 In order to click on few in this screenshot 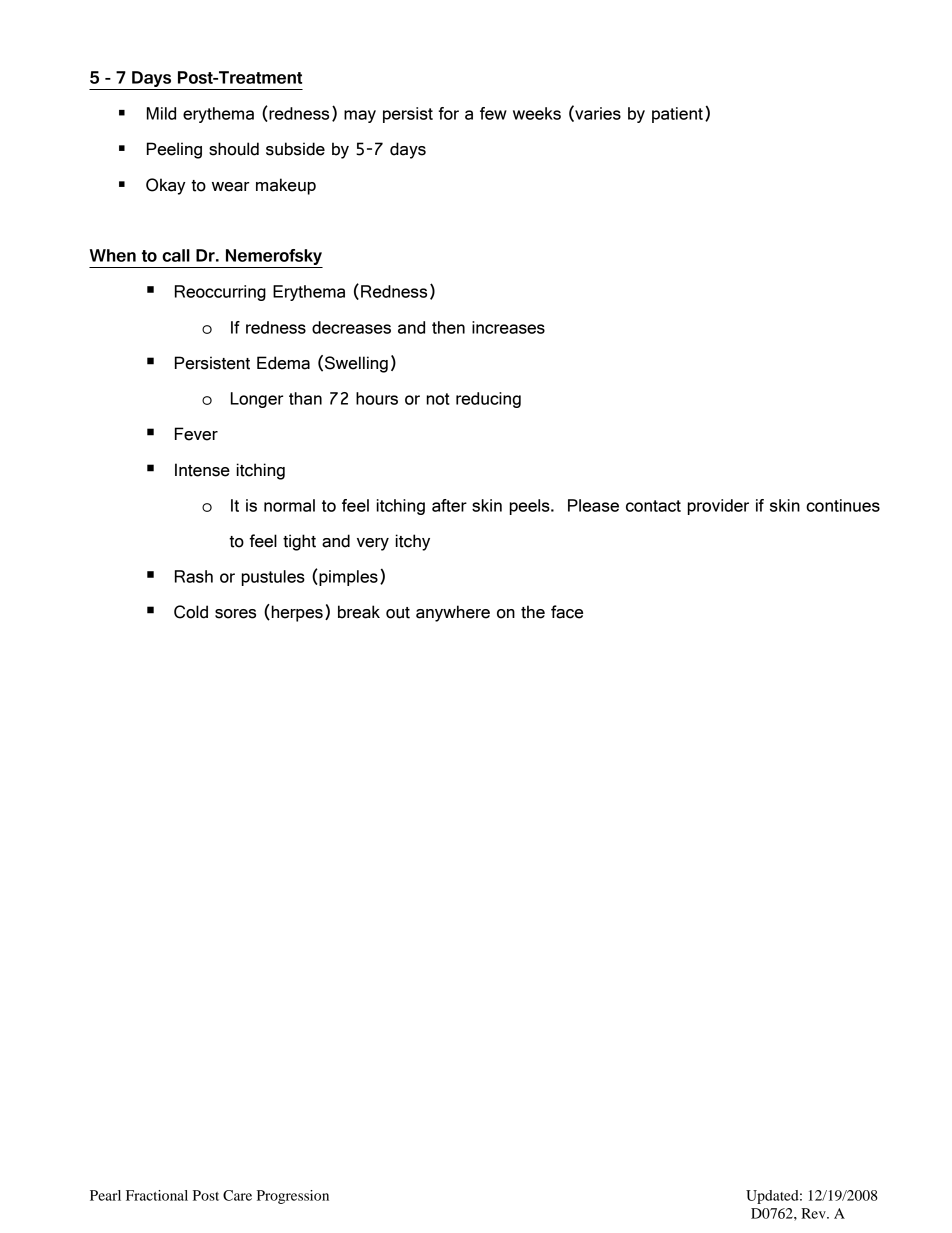, I will do `click(493, 113)`.
